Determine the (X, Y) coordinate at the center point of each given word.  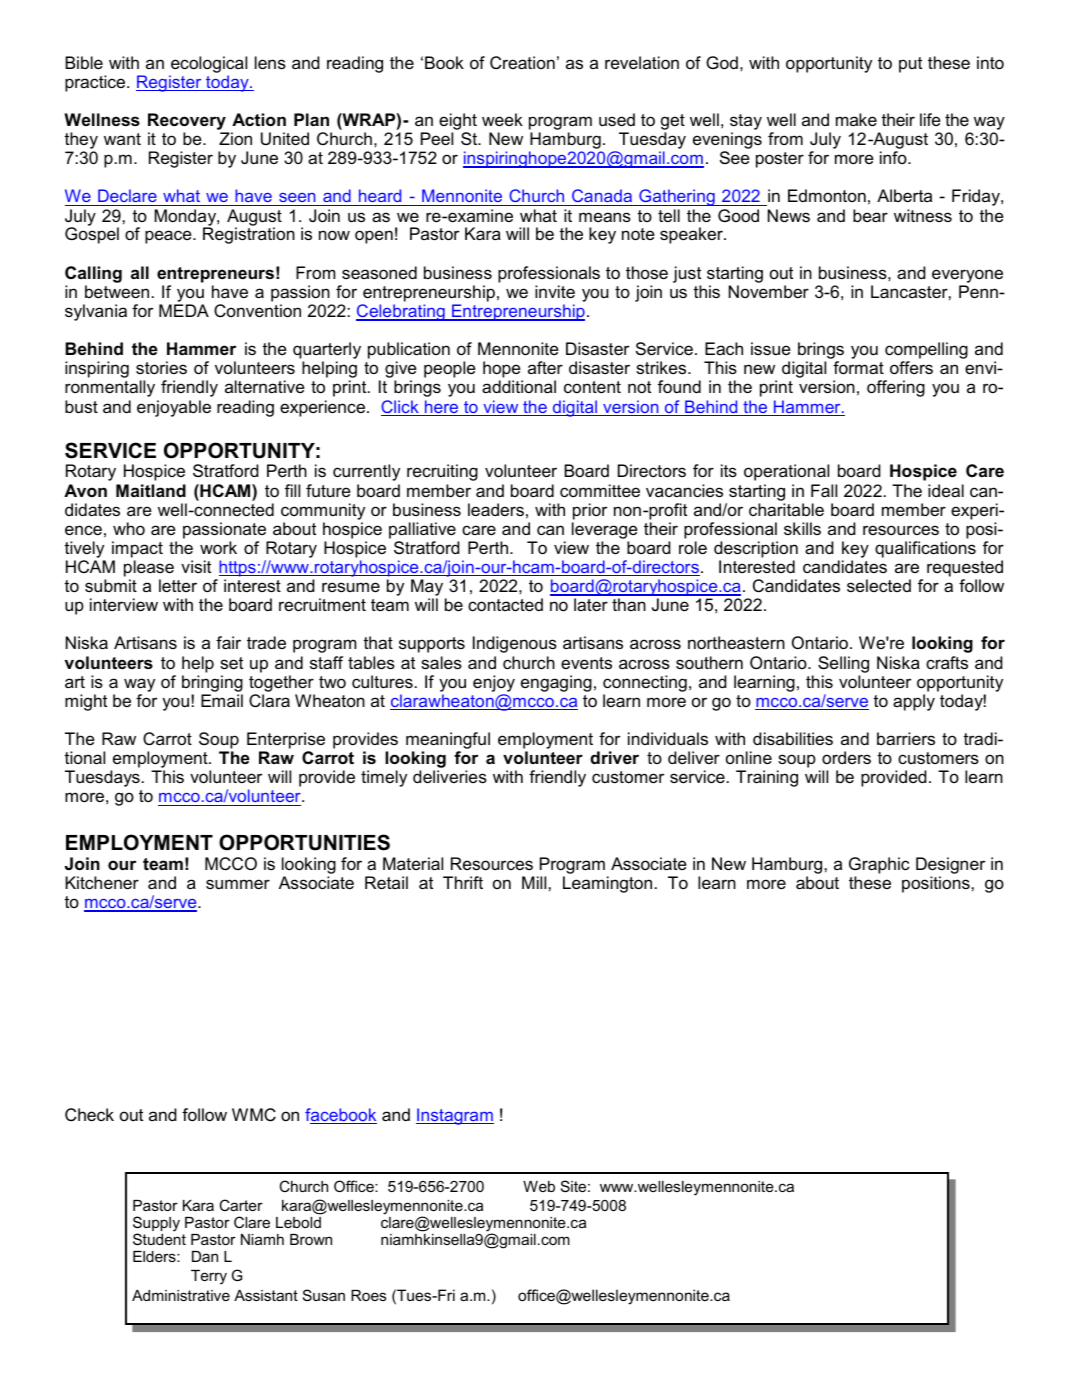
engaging (556, 683)
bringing (212, 683)
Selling (843, 664)
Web (539, 1186)
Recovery (188, 123)
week (502, 119)
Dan (205, 1256)
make (856, 119)
